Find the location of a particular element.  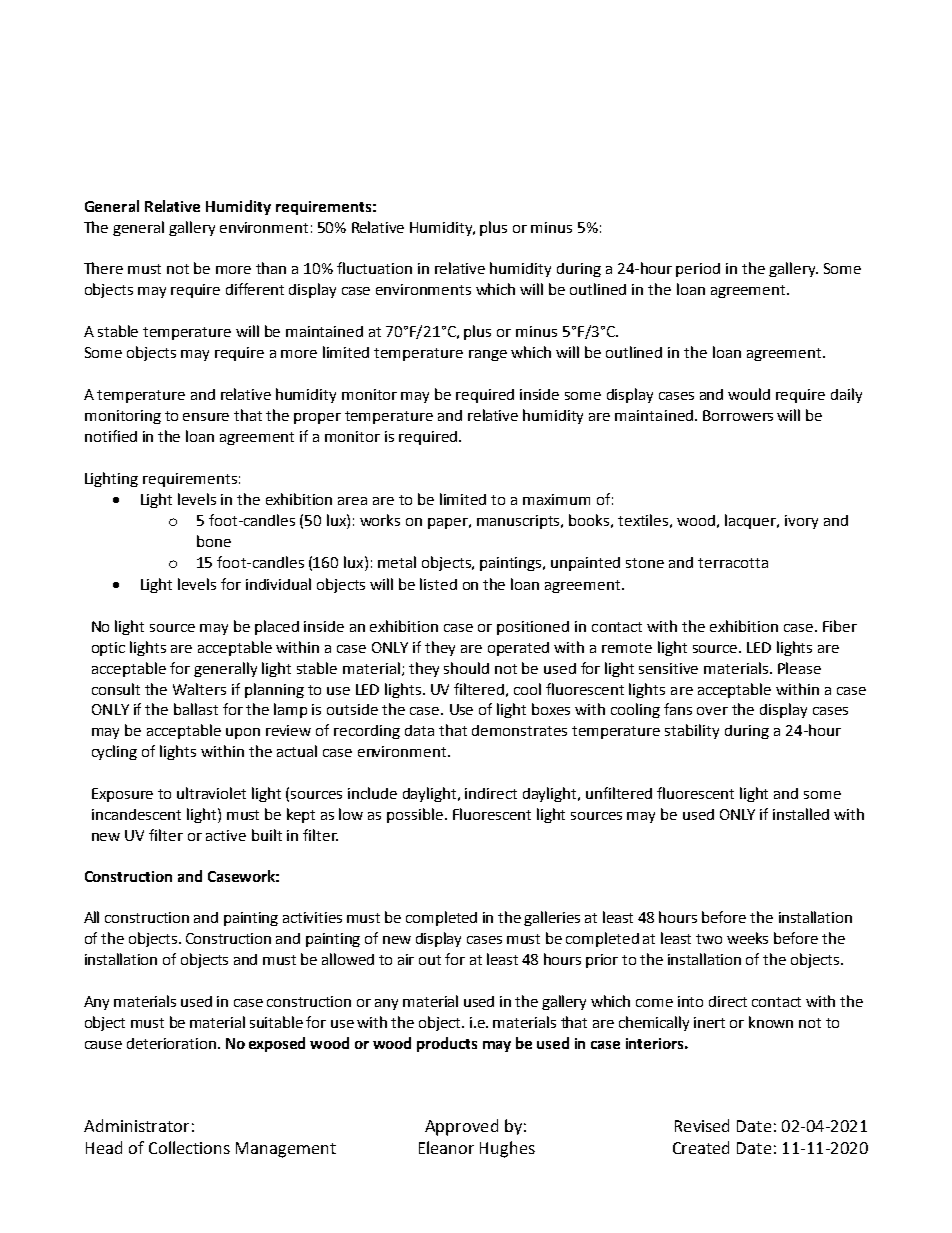

galleries is located at coordinates (552, 918).
